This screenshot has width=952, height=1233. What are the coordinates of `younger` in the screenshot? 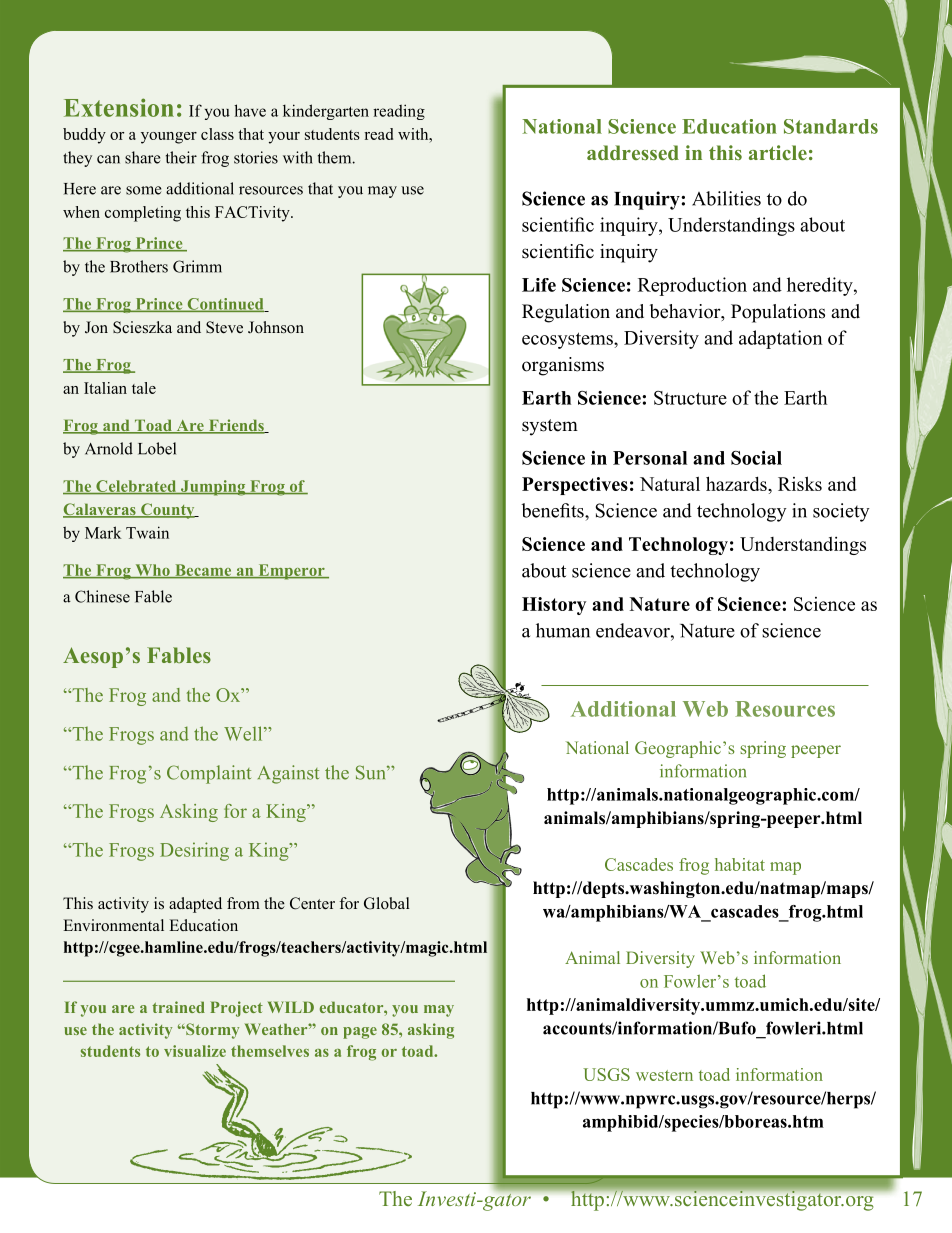 It's located at (169, 138).
